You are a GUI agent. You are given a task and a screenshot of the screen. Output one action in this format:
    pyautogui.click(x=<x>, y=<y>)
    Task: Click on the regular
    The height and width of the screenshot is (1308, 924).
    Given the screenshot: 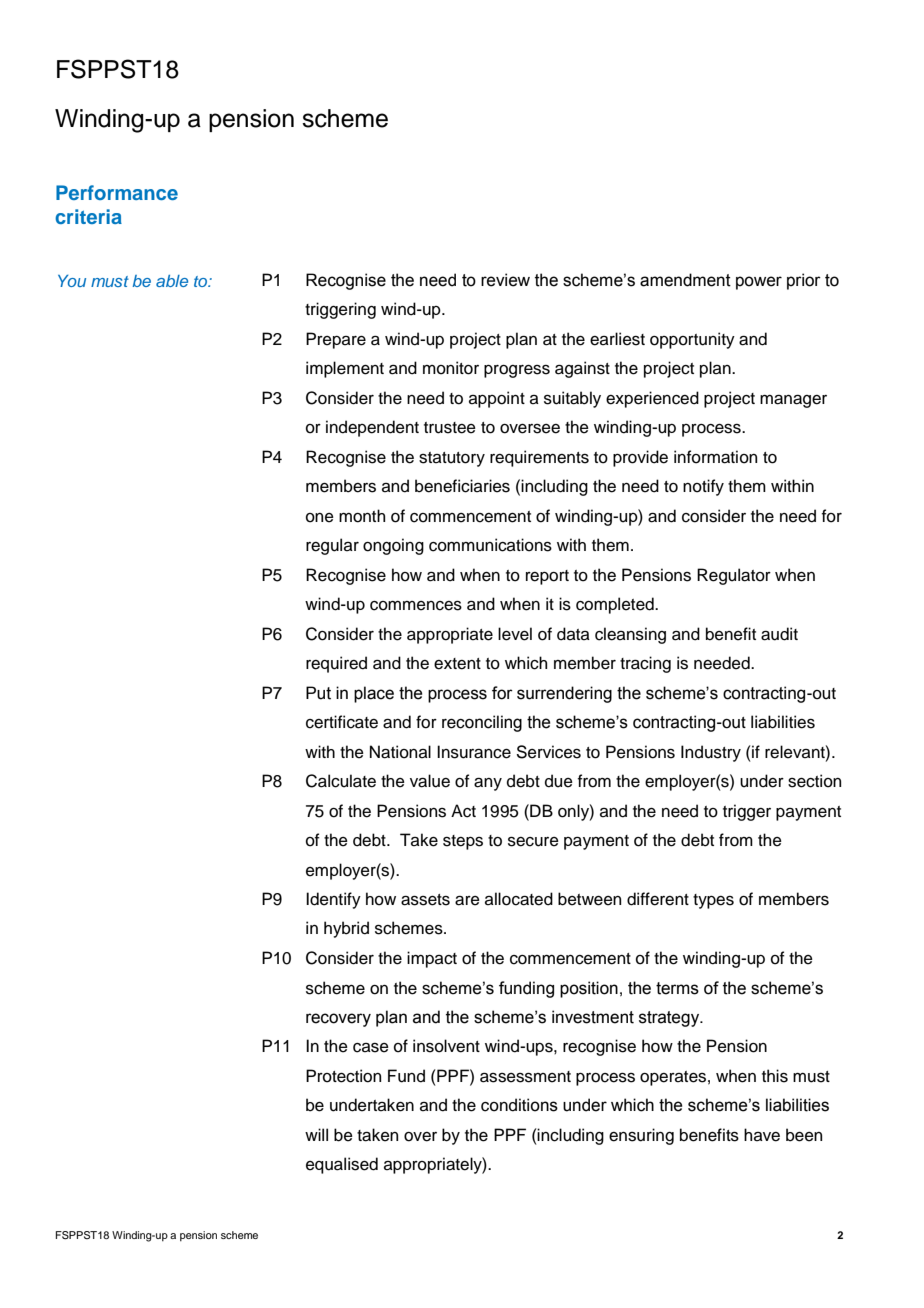 What is the action you would take?
    pyautogui.click(x=332, y=546)
